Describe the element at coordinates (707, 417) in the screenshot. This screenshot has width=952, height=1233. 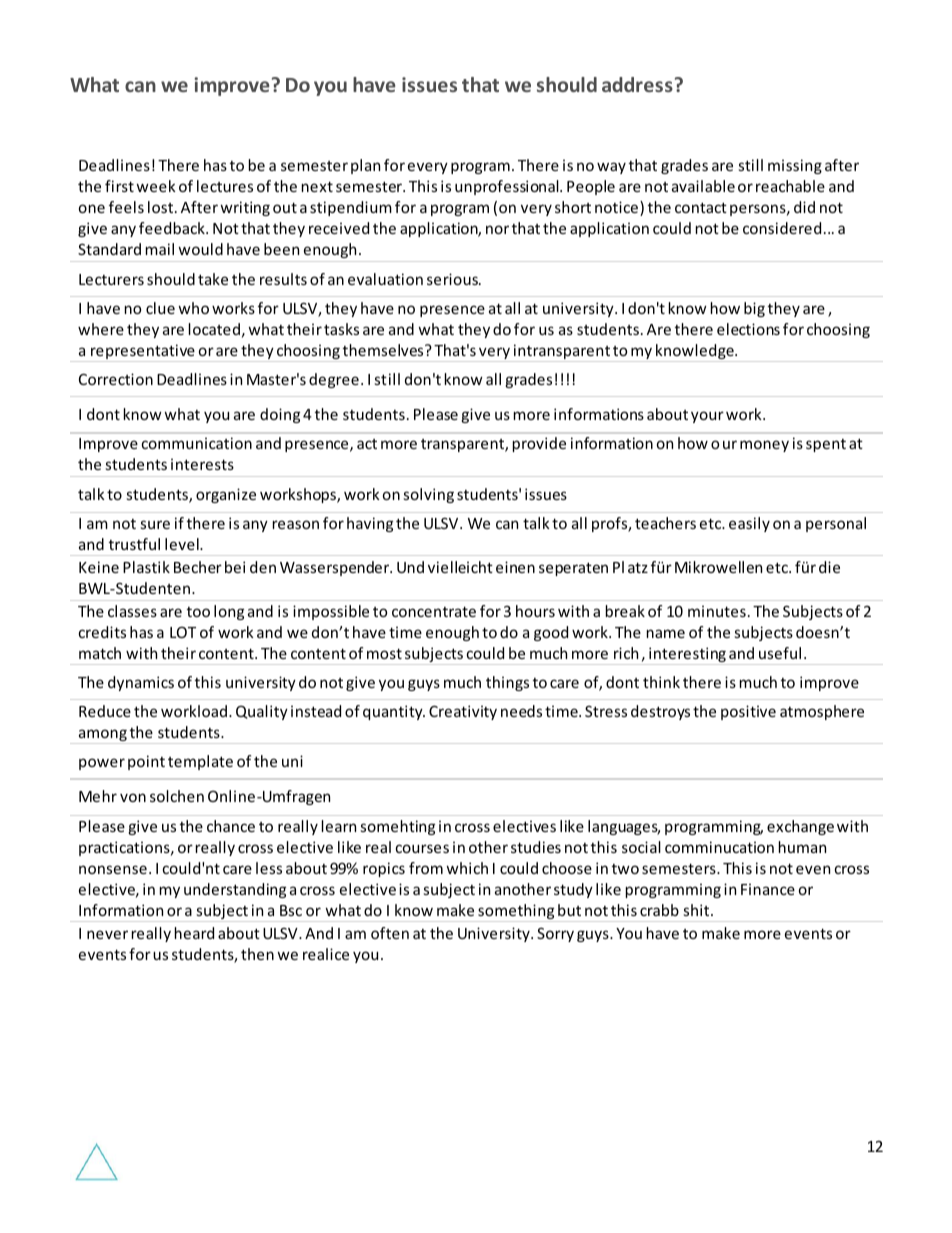
I see `your` at that location.
